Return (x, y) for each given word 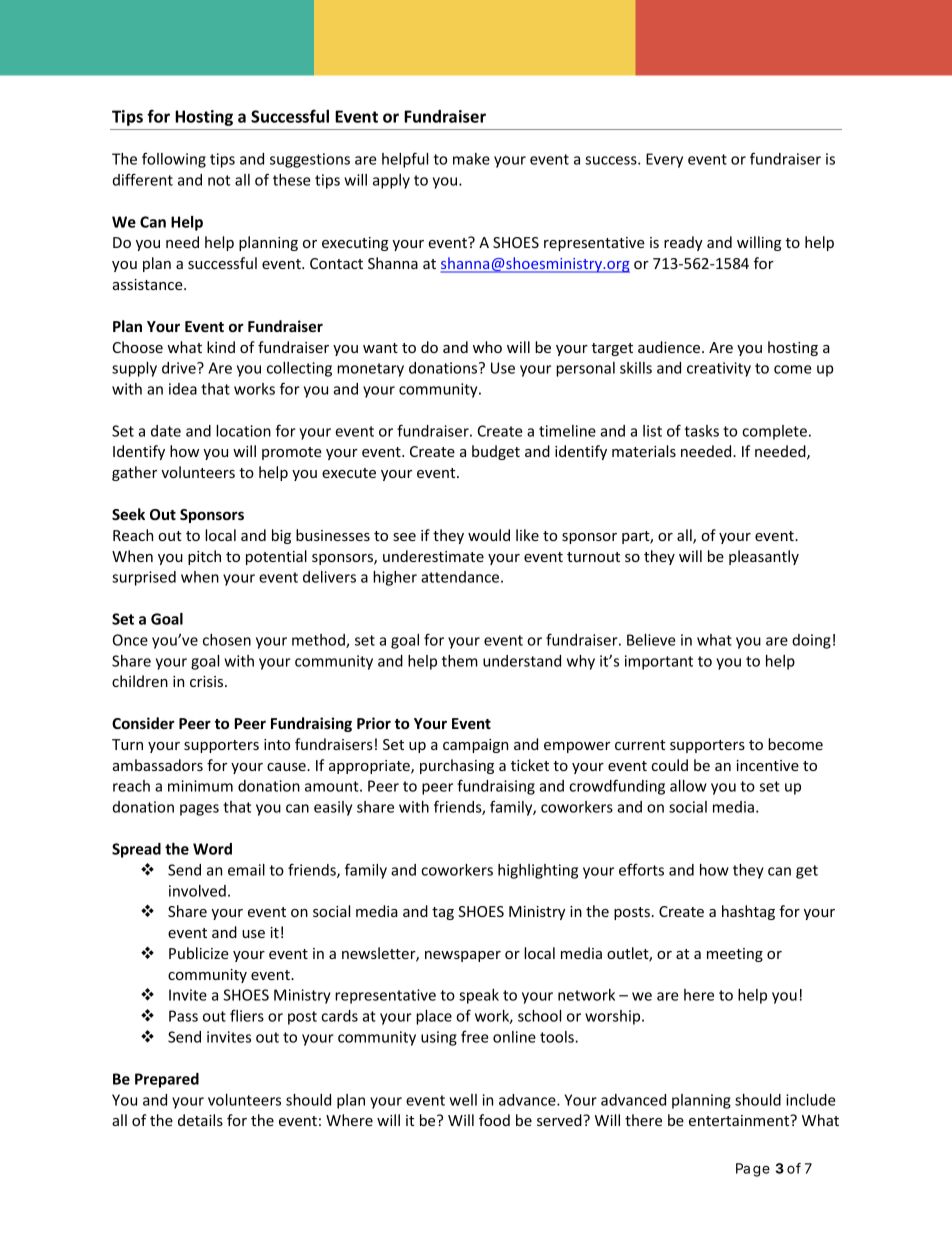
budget (496, 452)
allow (688, 786)
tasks (701, 431)
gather (134, 473)
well (463, 1100)
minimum (200, 786)
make (471, 159)
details (200, 1120)
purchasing (457, 766)
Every (664, 160)
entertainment (740, 1120)
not (219, 180)
